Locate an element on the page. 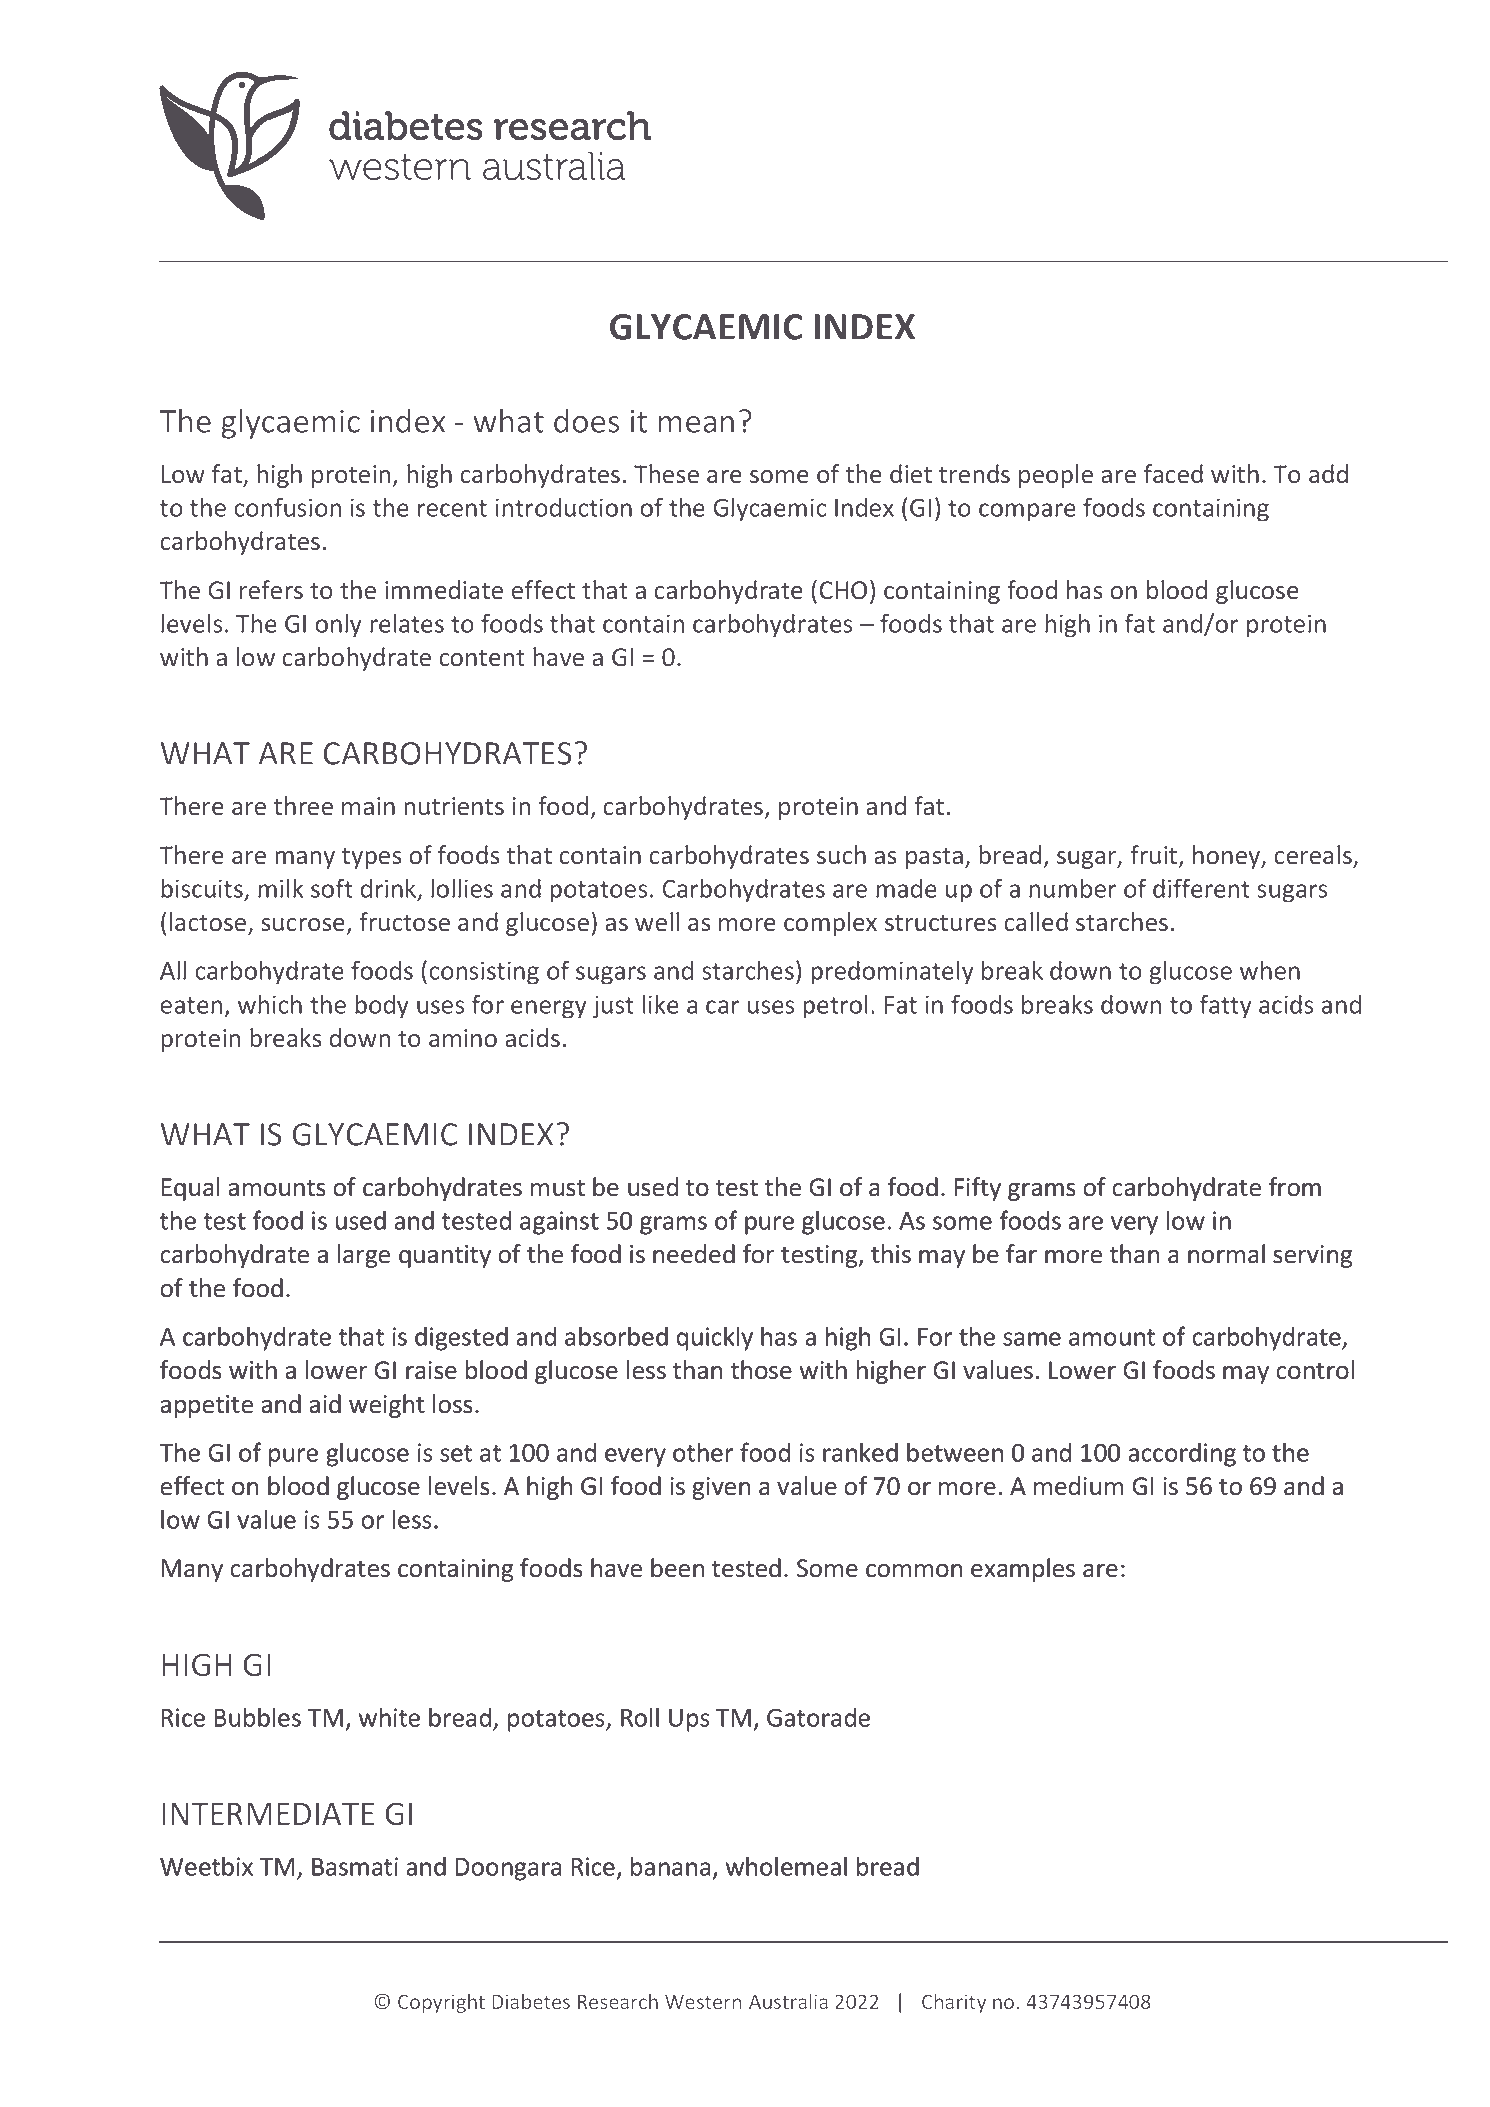 The width and height of the image is (1490, 2107). faced is located at coordinates (1173, 474).
